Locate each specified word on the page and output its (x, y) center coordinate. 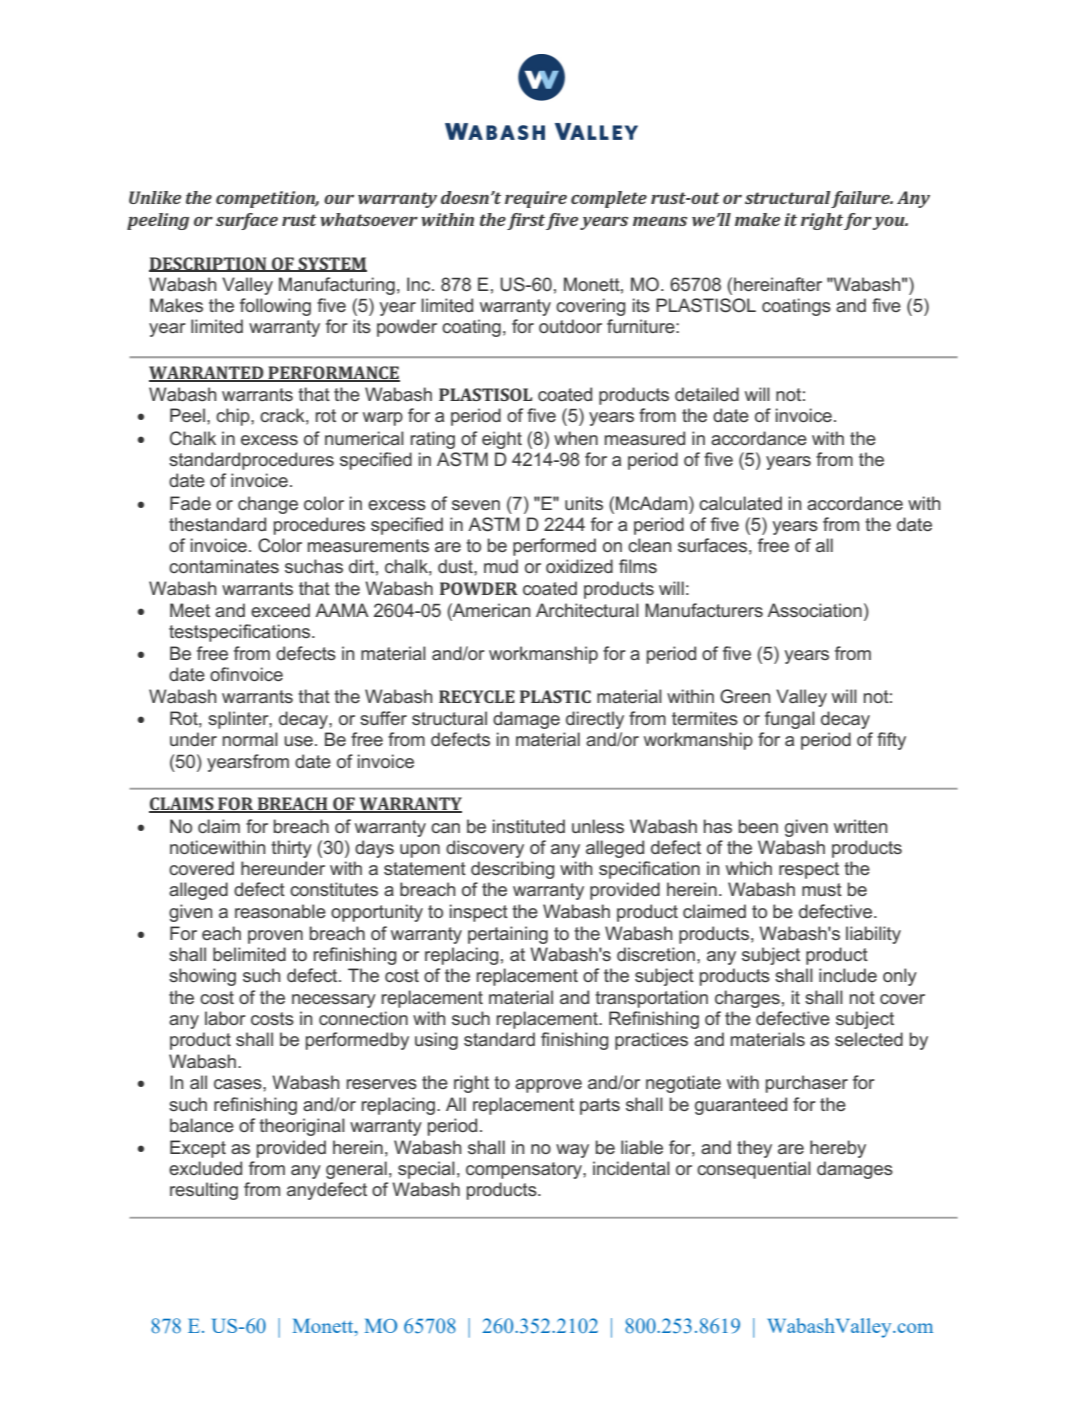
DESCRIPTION (209, 264)
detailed (707, 394)
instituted (529, 826)
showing (202, 977)
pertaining (508, 935)
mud (501, 566)
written (860, 826)
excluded (205, 1168)
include (848, 975)
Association (814, 610)
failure (861, 199)
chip (234, 417)
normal (250, 739)
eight (502, 440)
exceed (280, 610)
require (536, 199)
